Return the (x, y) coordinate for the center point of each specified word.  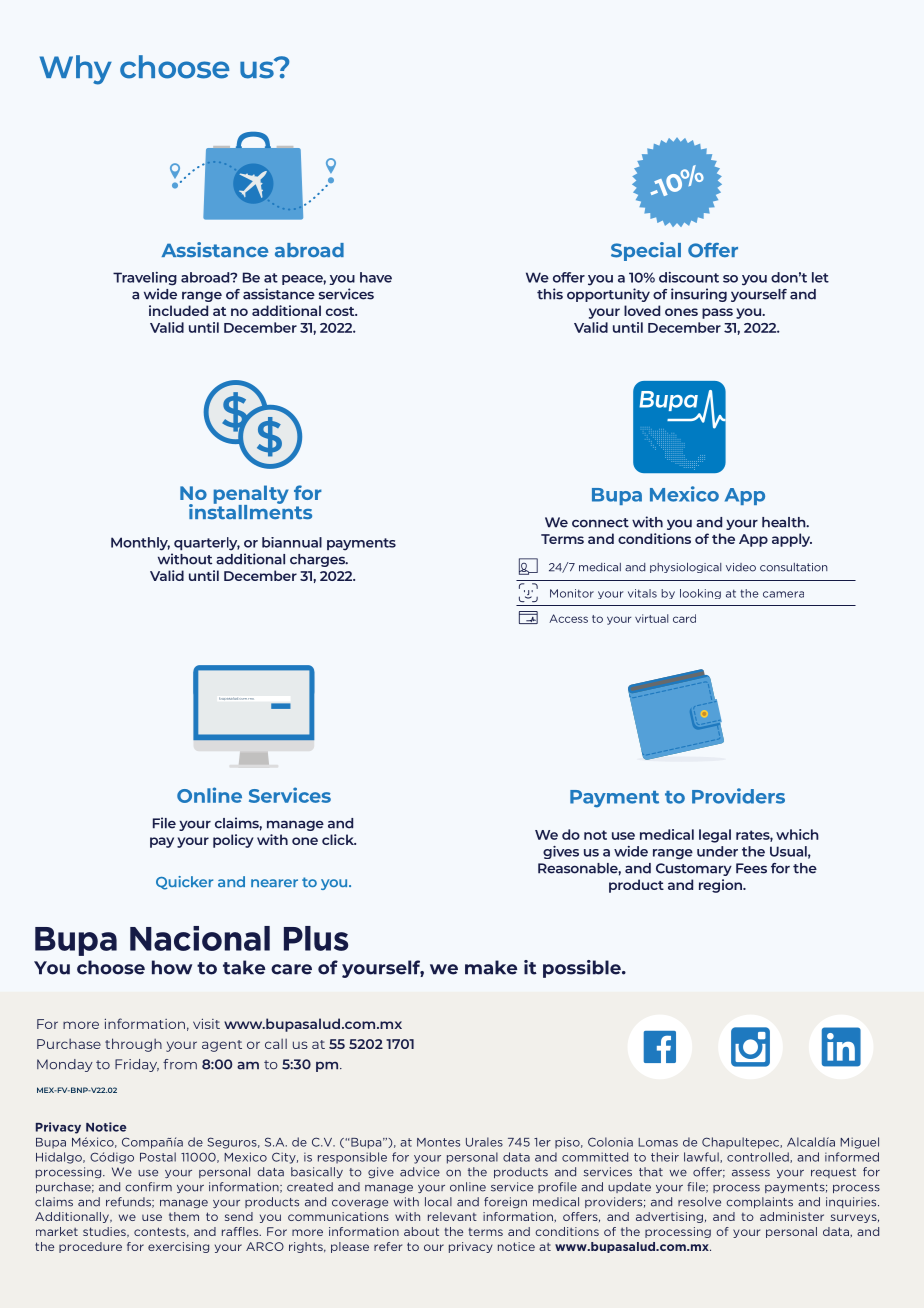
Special (646, 251)
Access (568, 618)
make (491, 967)
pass (717, 313)
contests (161, 1232)
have (376, 277)
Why (76, 70)
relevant (452, 1216)
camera (783, 594)
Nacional (200, 938)
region (721, 886)
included (178, 310)
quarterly (207, 544)
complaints (759, 1202)
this (550, 294)
